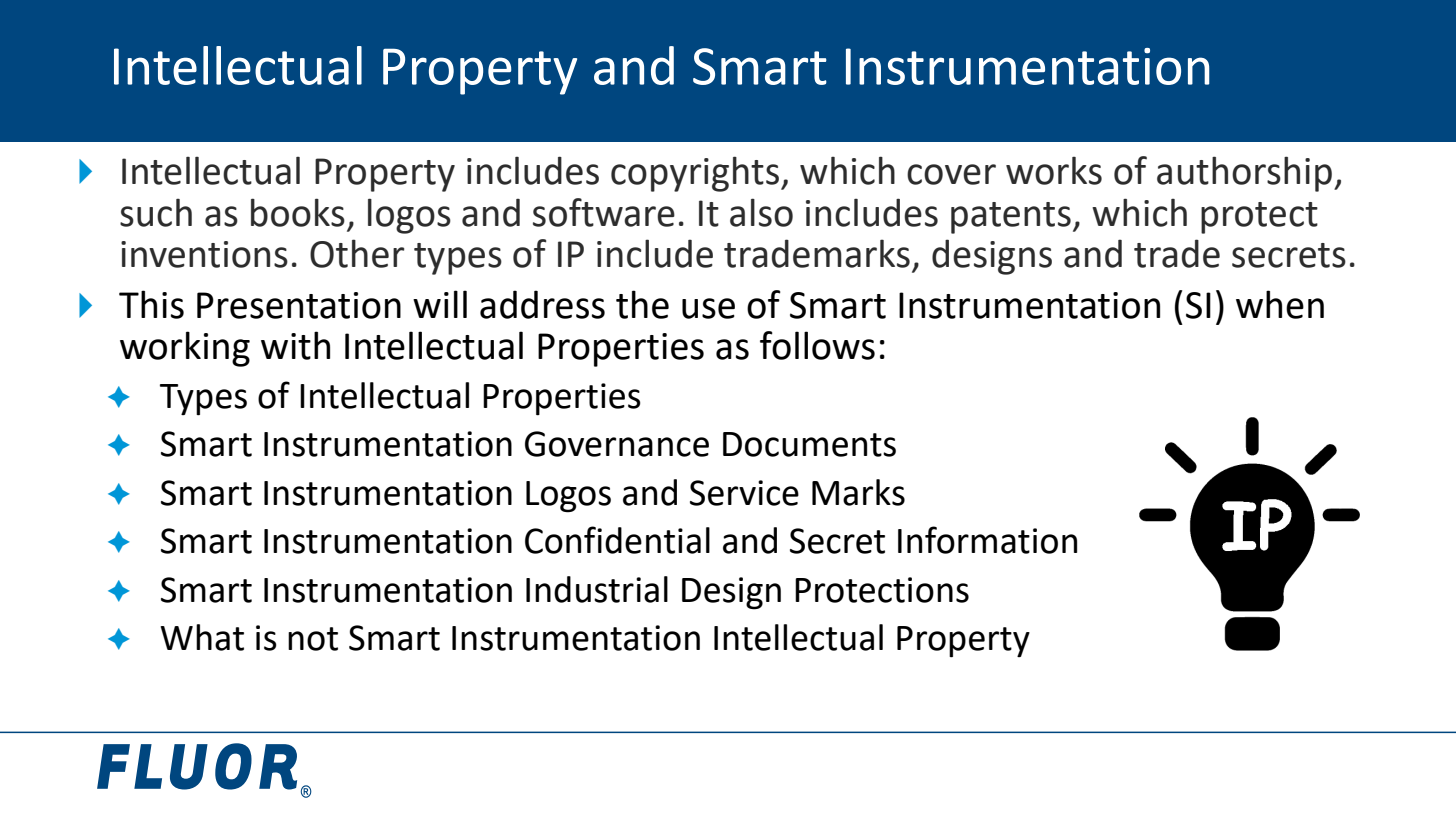 This image has height=819, width=1456. What do you see at coordinates (298, 212) in the image?
I see `books` at bounding box center [298, 212].
